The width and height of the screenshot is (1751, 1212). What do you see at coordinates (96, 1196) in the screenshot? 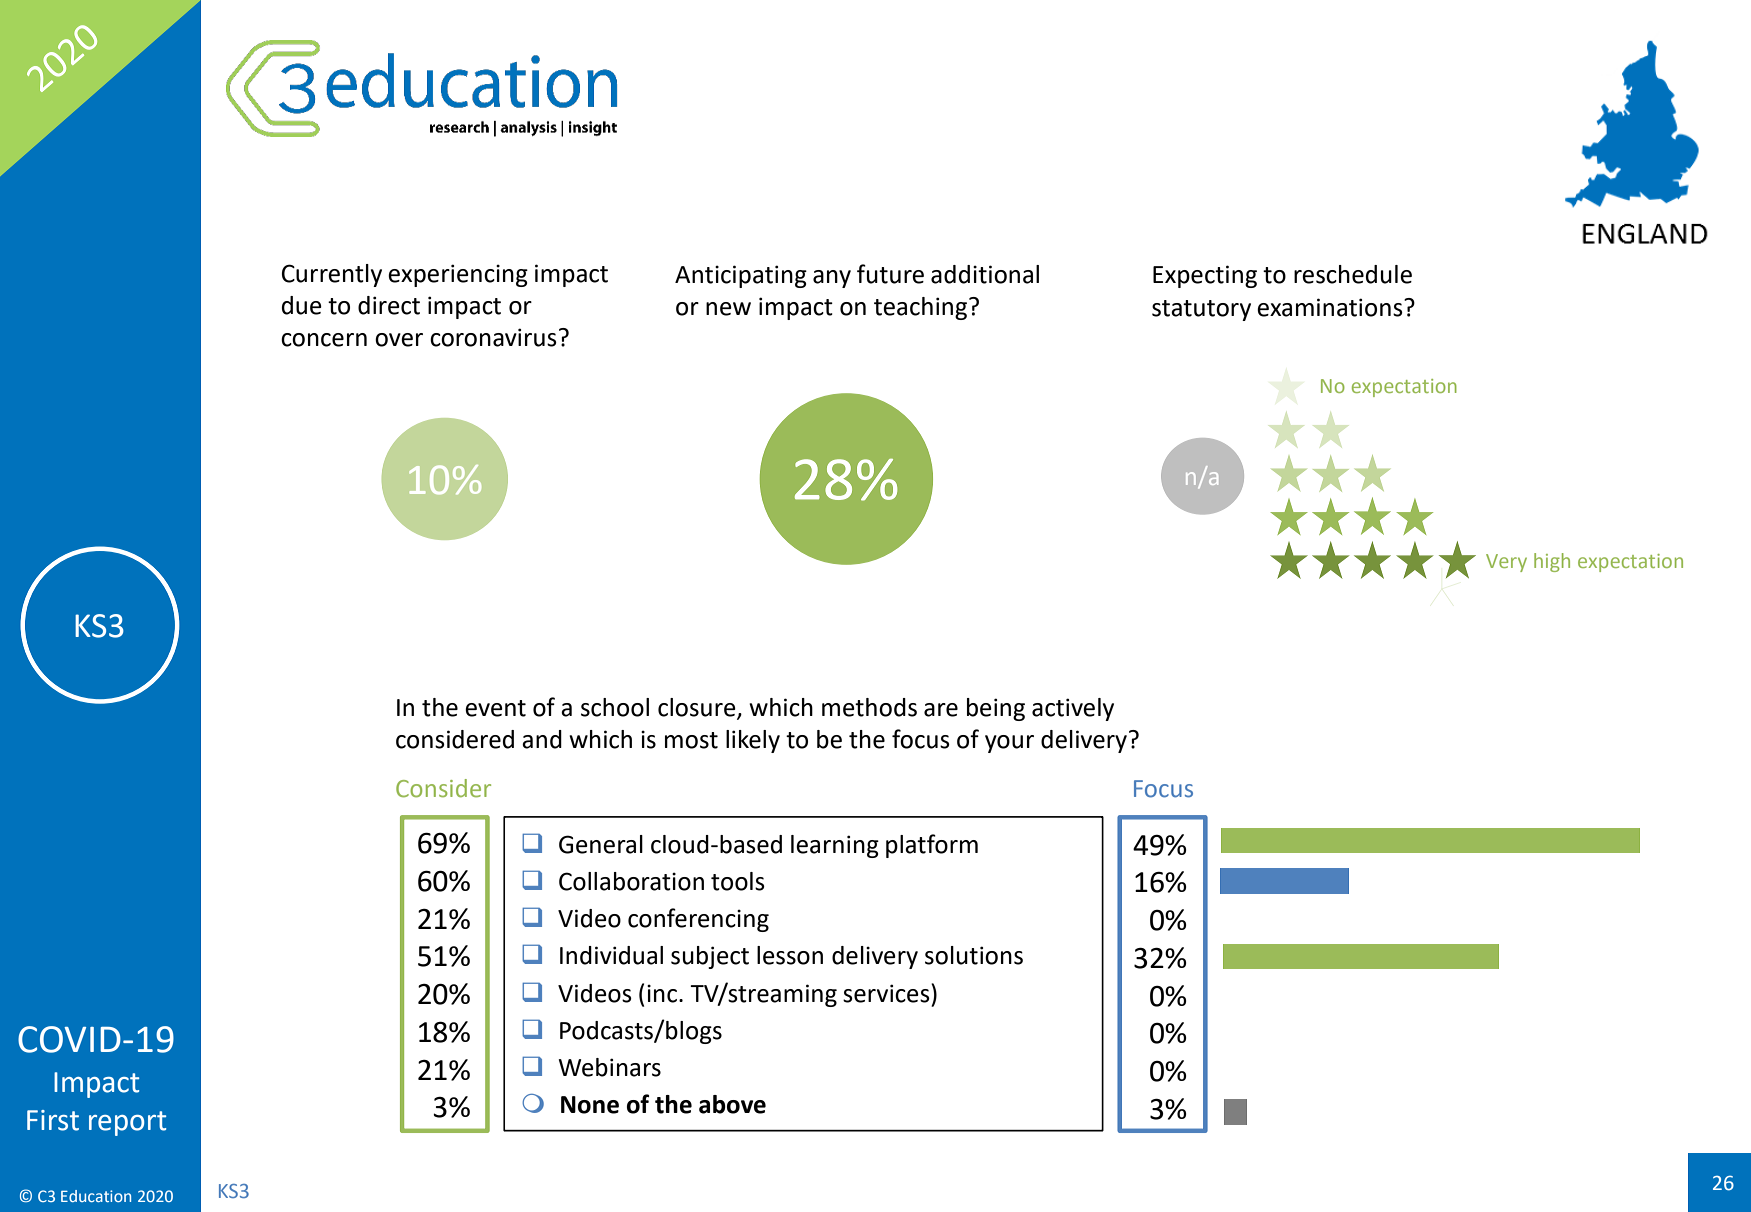
I see `Education` at bounding box center [96, 1196].
